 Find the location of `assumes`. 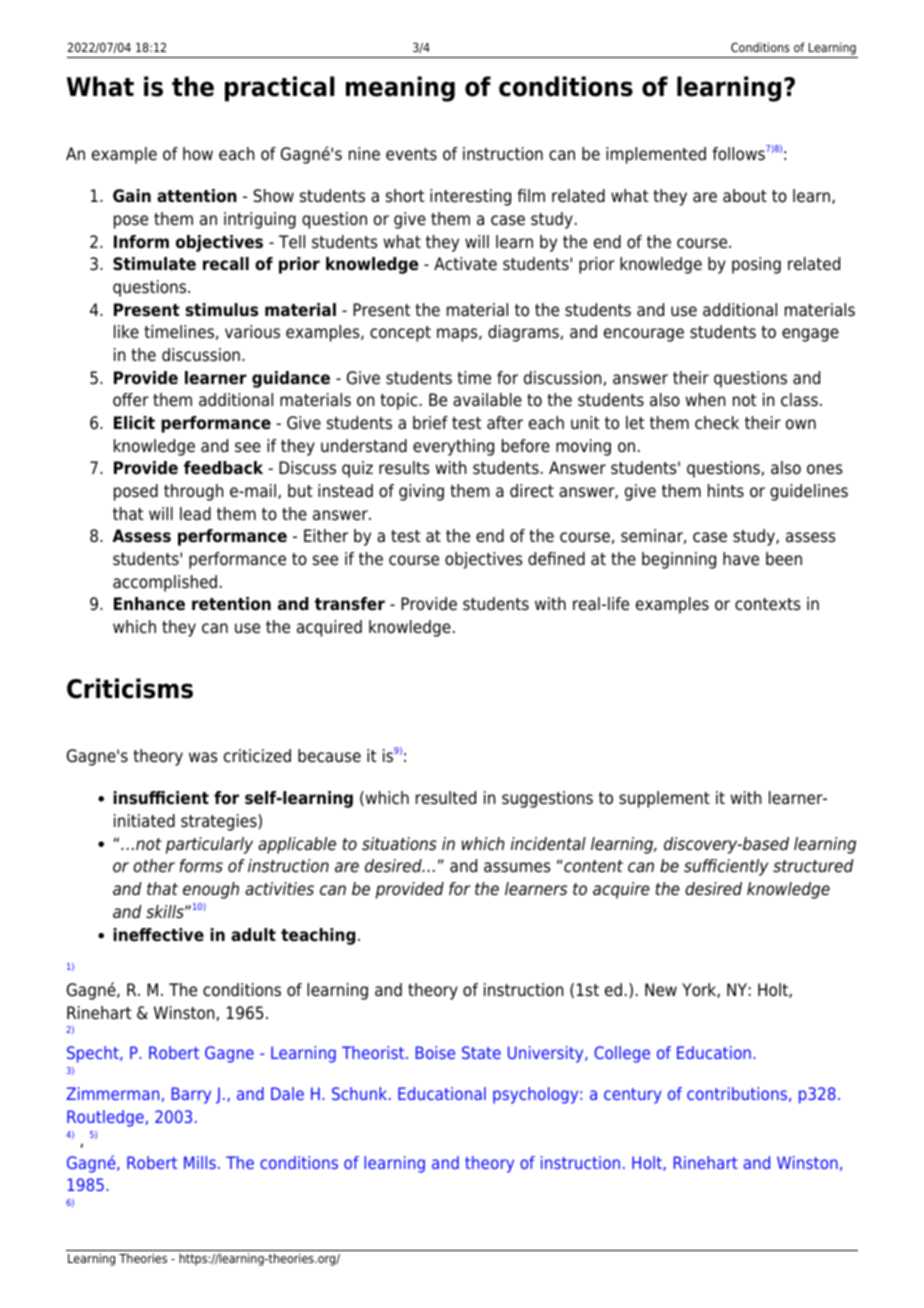

assumes is located at coordinates (517, 867).
